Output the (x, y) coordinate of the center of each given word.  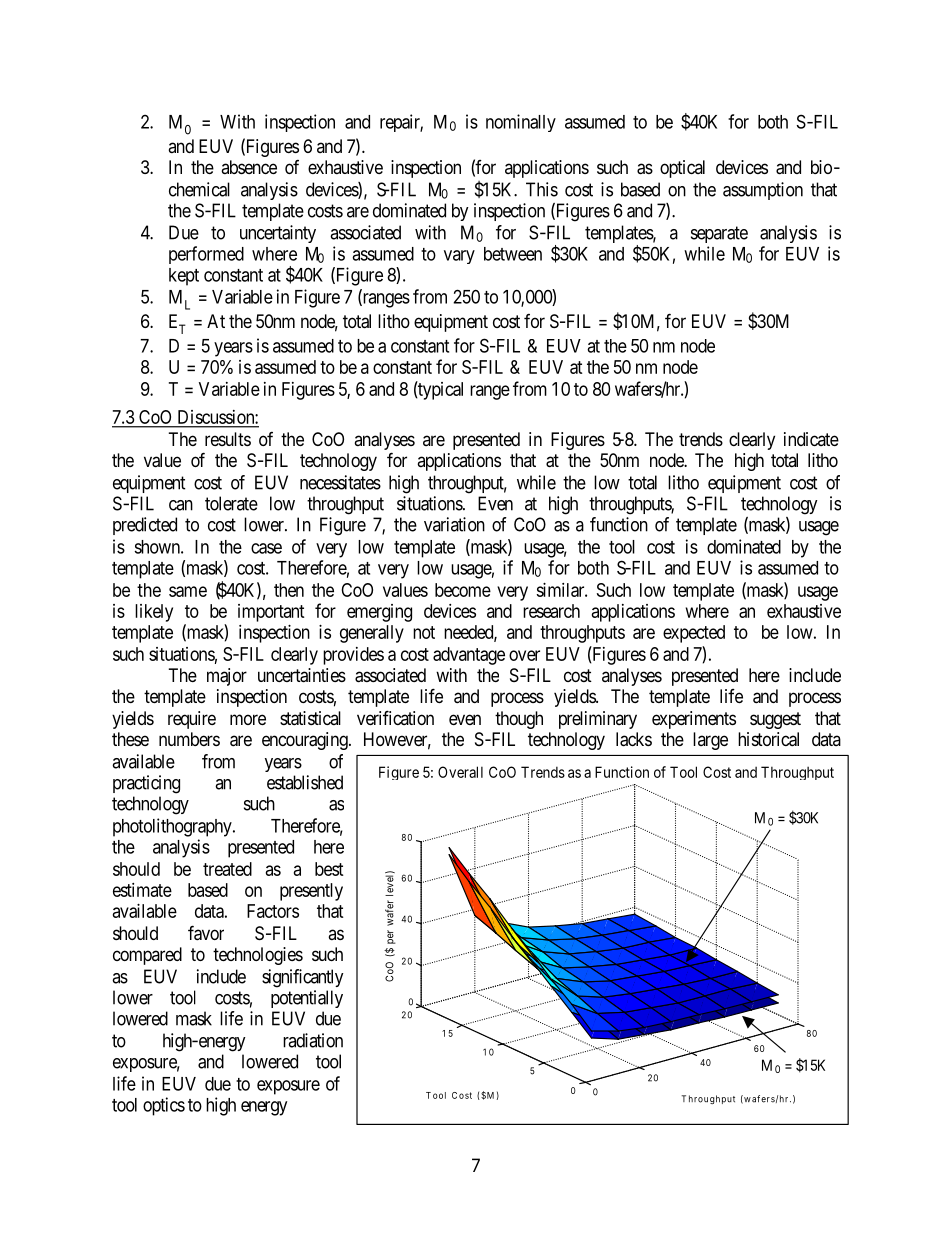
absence (249, 167)
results (228, 439)
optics (164, 1106)
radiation (313, 1040)
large (710, 741)
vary (459, 257)
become (463, 590)
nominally (521, 123)
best (329, 869)
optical (682, 169)
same (188, 591)
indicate (811, 439)
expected (694, 634)
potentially (307, 999)
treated (227, 869)
